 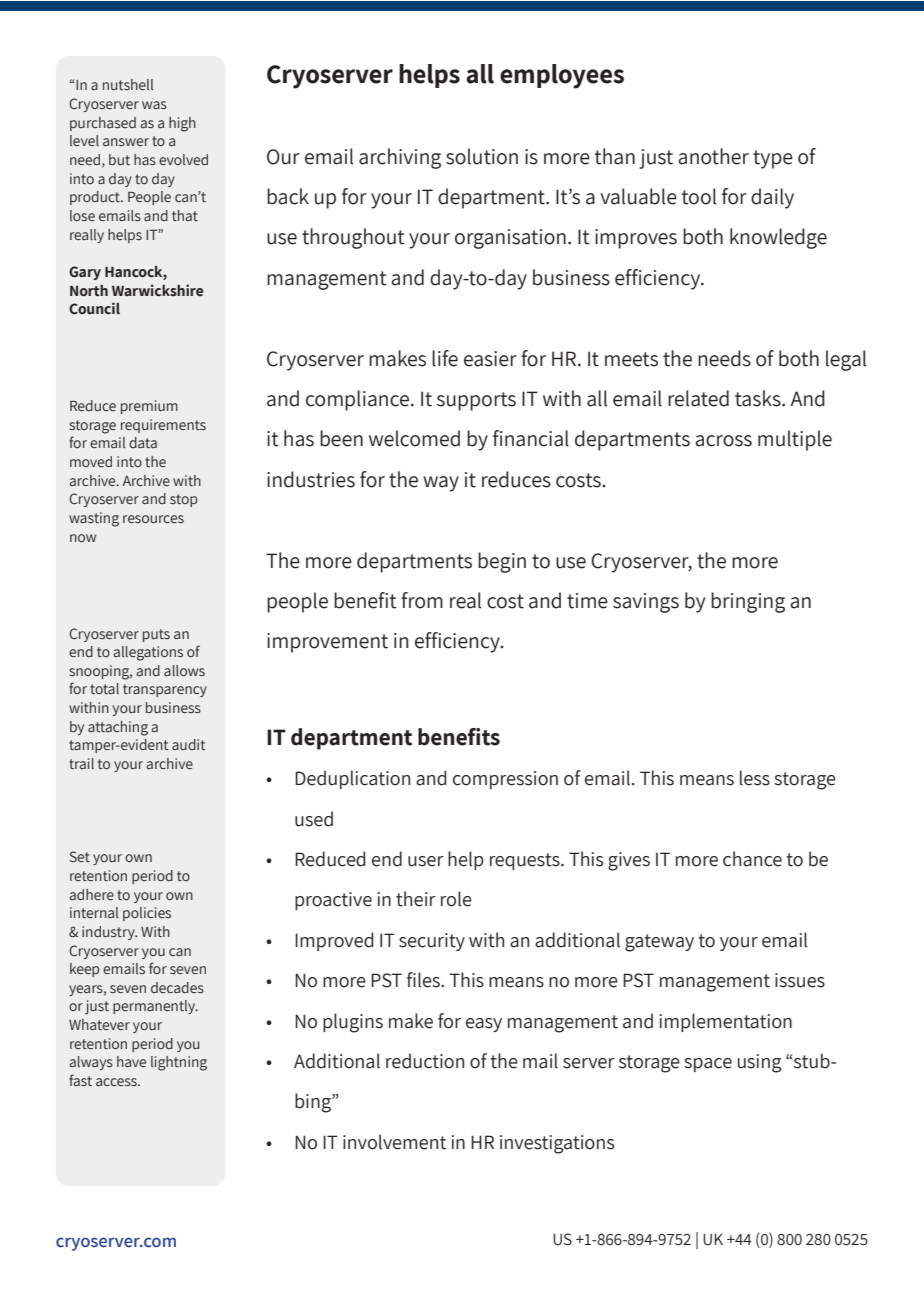 What do you see at coordinates (773, 159) in the page?
I see `type` at bounding box center [773, 159].
